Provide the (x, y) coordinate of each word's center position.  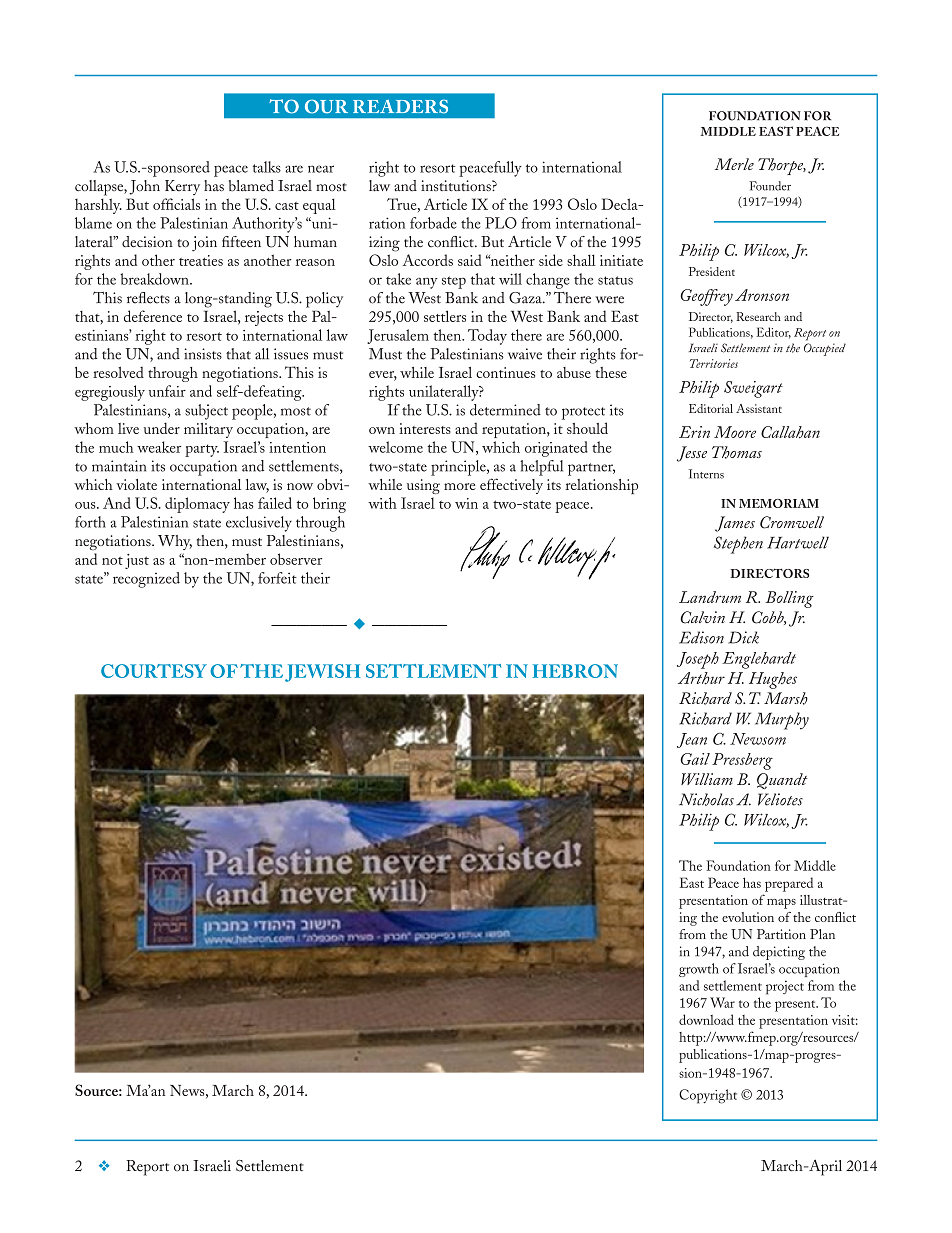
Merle (734, 164)
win (466, 503)
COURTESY (154, 671)
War (722, 1002)
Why (175, 542)
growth (699, 970)
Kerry (182, 187)
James (735, 524)
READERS (400, 106)
